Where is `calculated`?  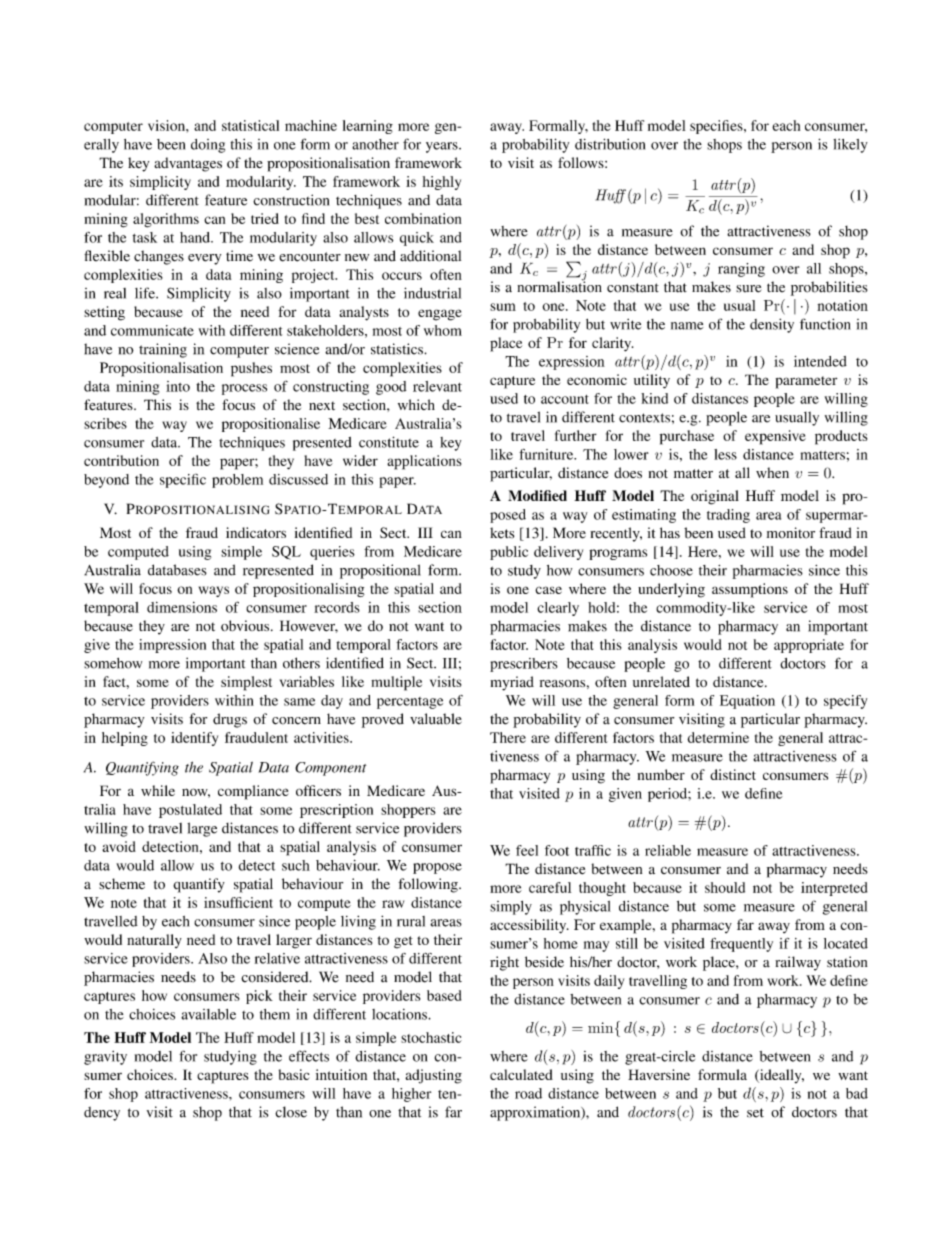
calculated is located at coordinates (521, 1074).
